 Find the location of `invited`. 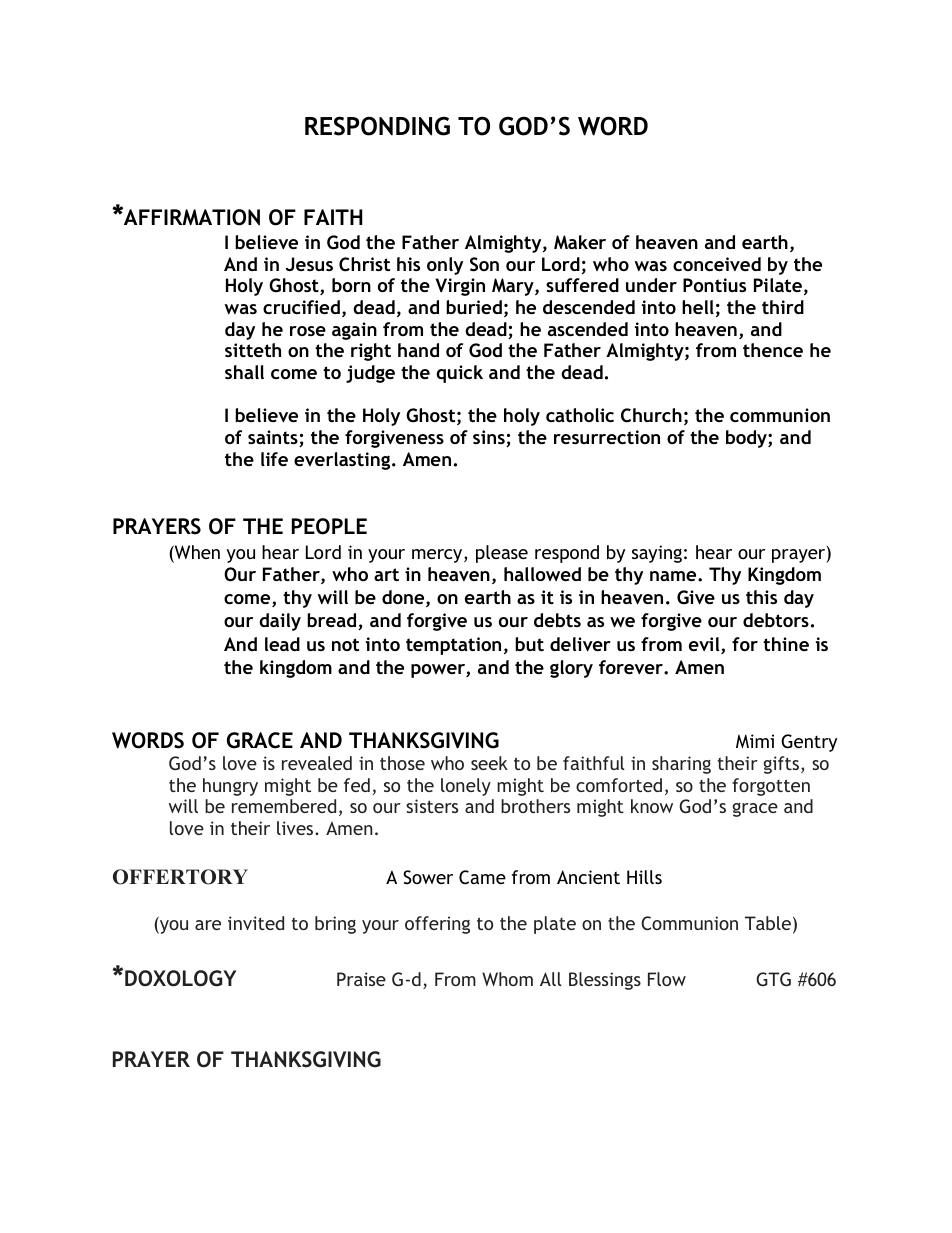

invited is located at coordinates (256, 923).
